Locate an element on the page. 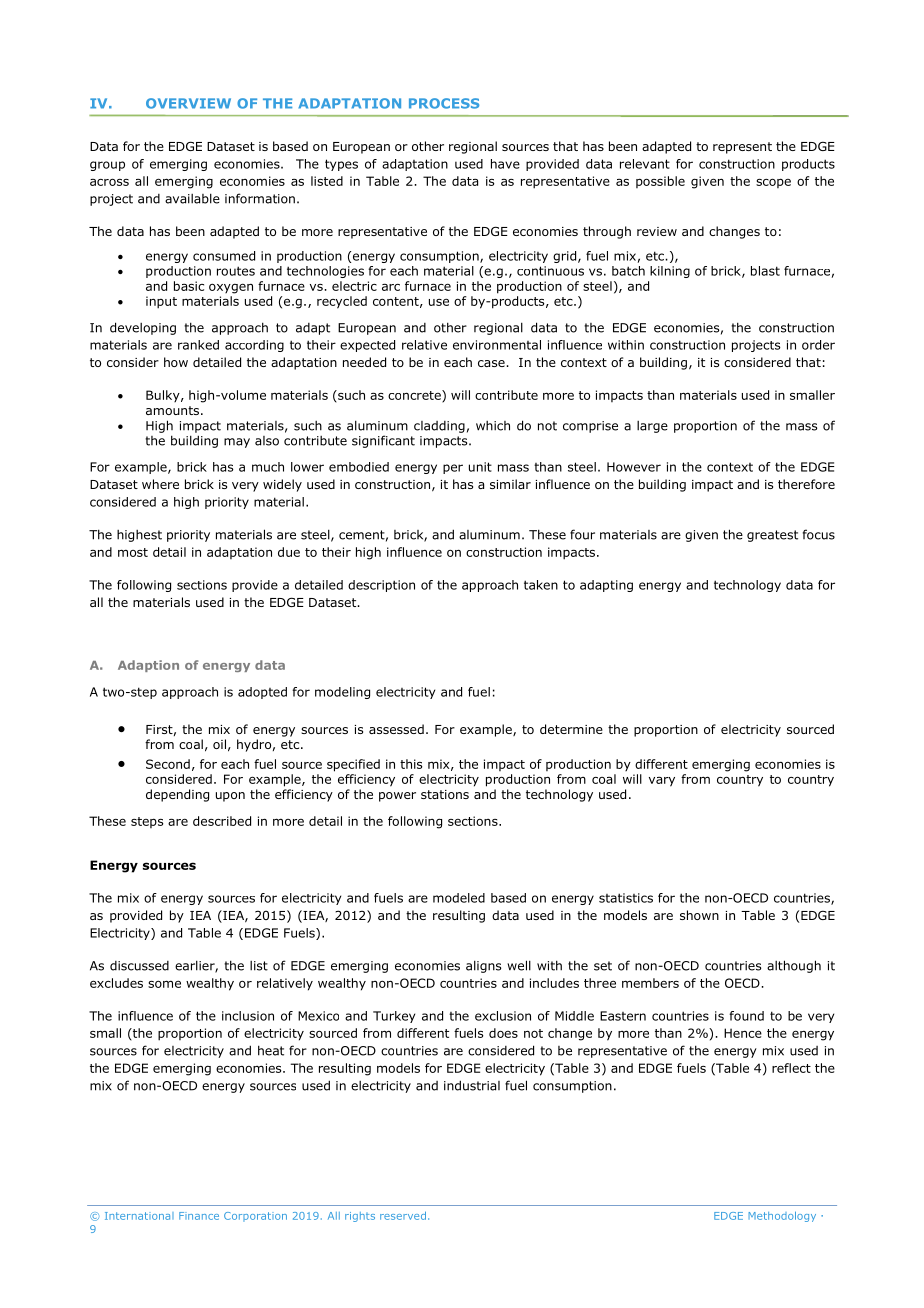 This image has height=1308, width=924. PROCESS is located at coordinates (444, 103).
